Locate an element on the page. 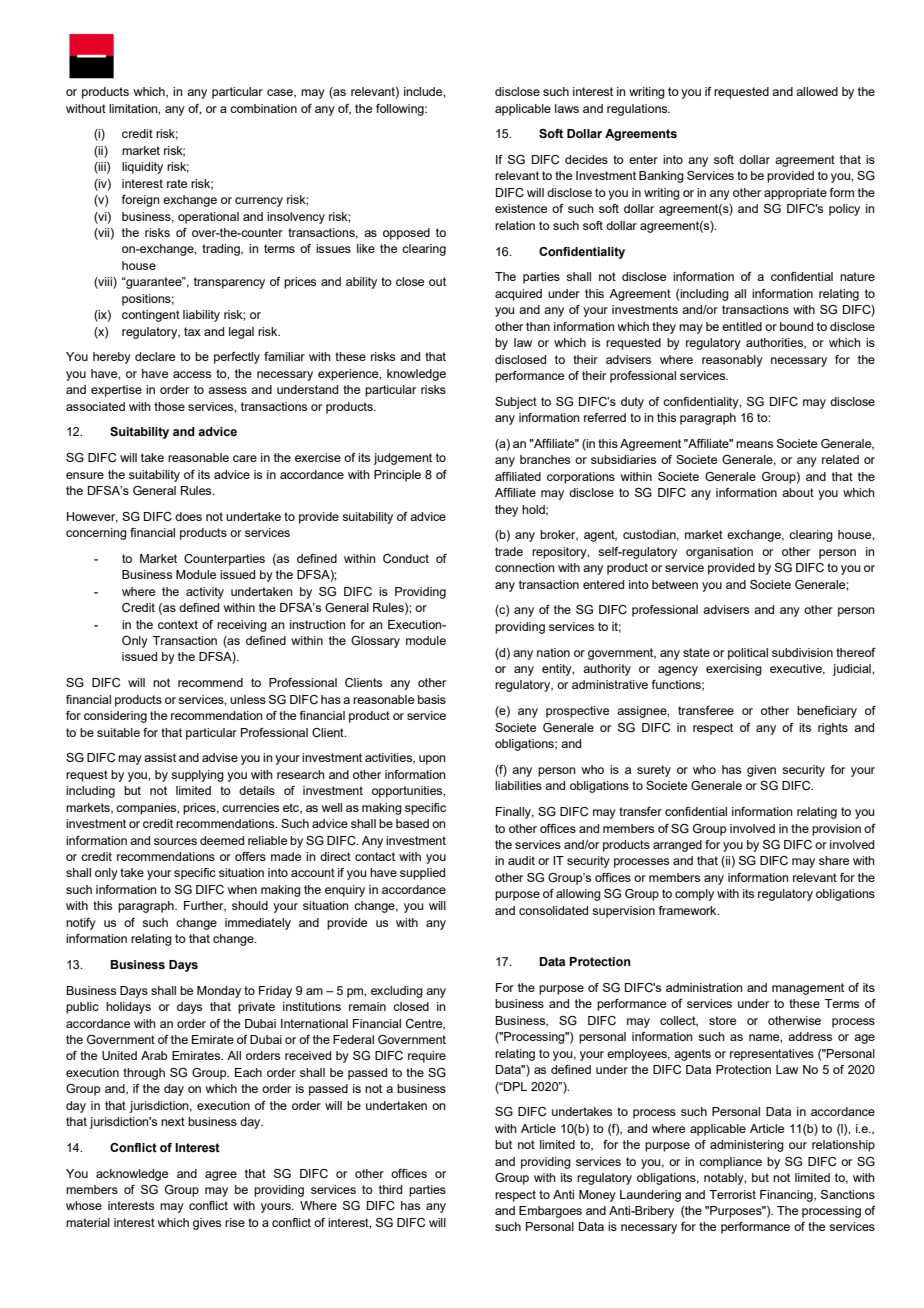 Image resolution: width=924 pixels, height=1308 pixels. gives is located at coordinates (207, 1224).
